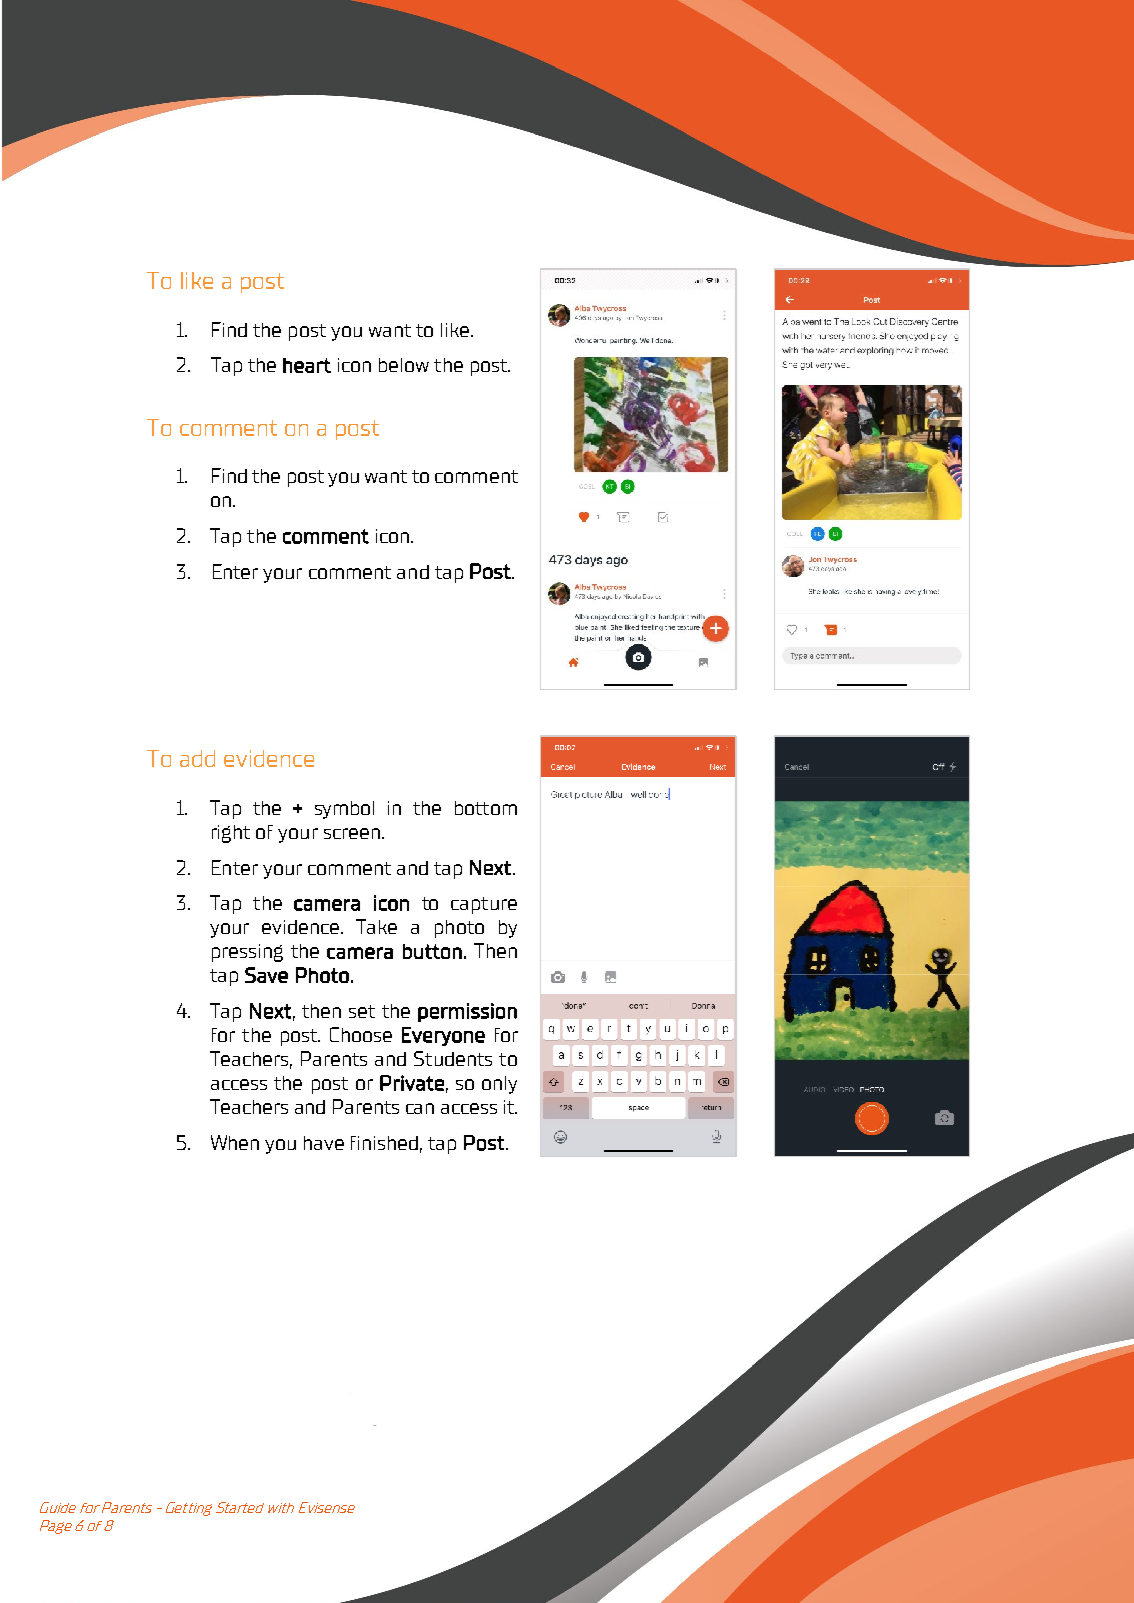  Describe the element at coordinates (486, 808) in the screenshot. I see `bottom` at that location.
